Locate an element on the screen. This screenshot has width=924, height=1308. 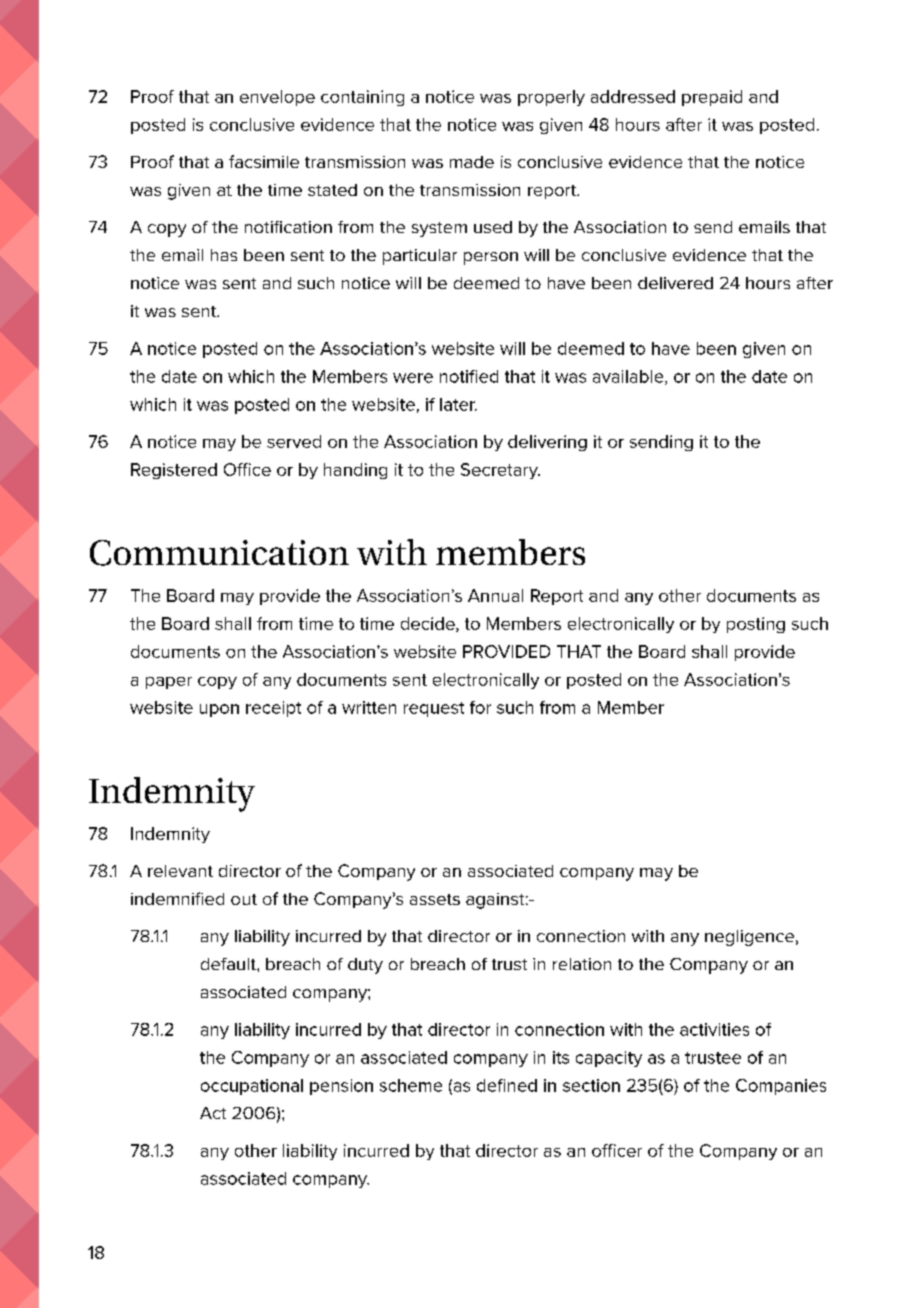
Communication is located at coordinates (219, 553).
